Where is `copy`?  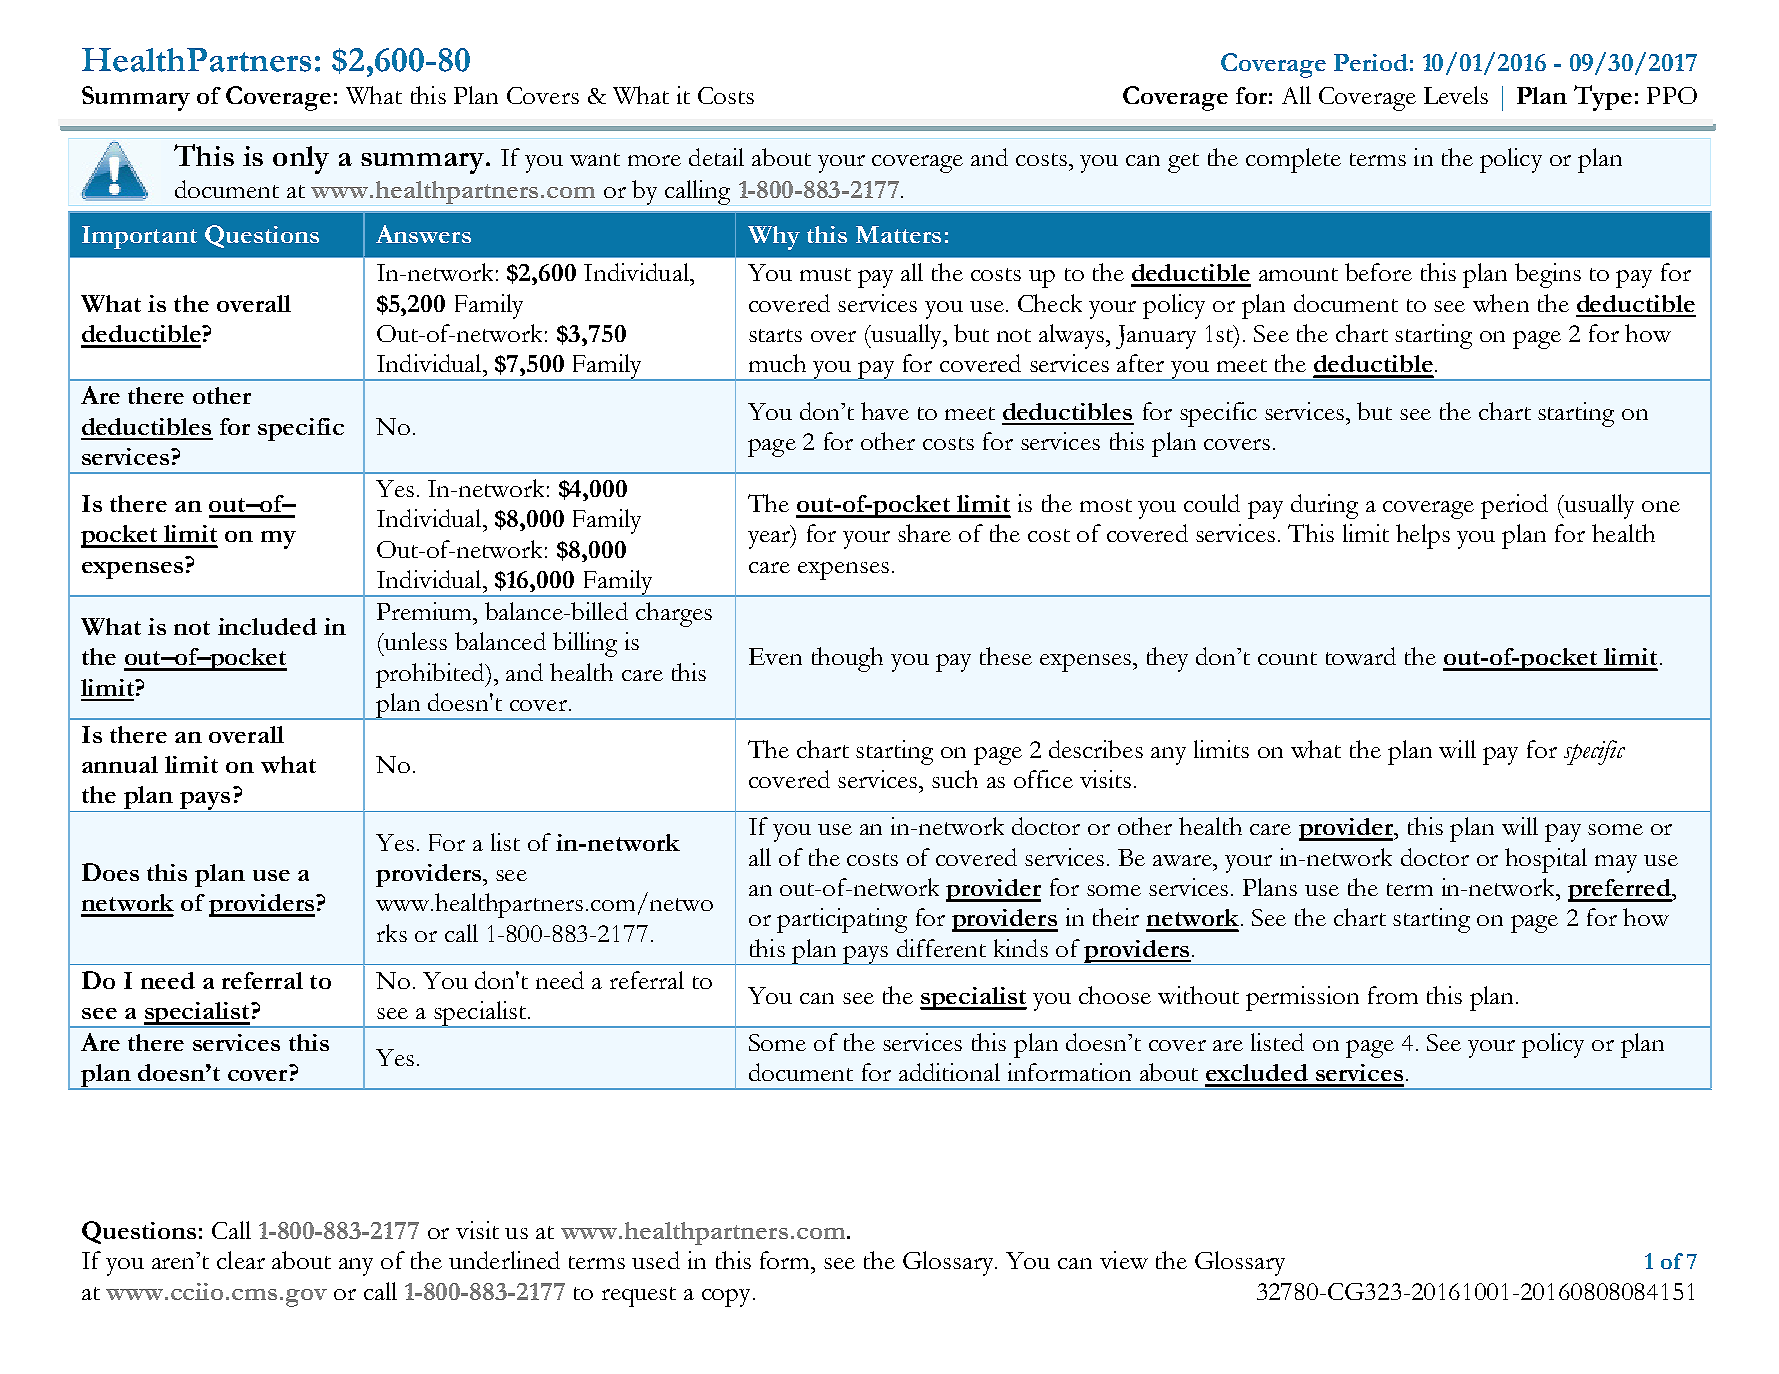
copy is located at coordinates (726, 1298).
